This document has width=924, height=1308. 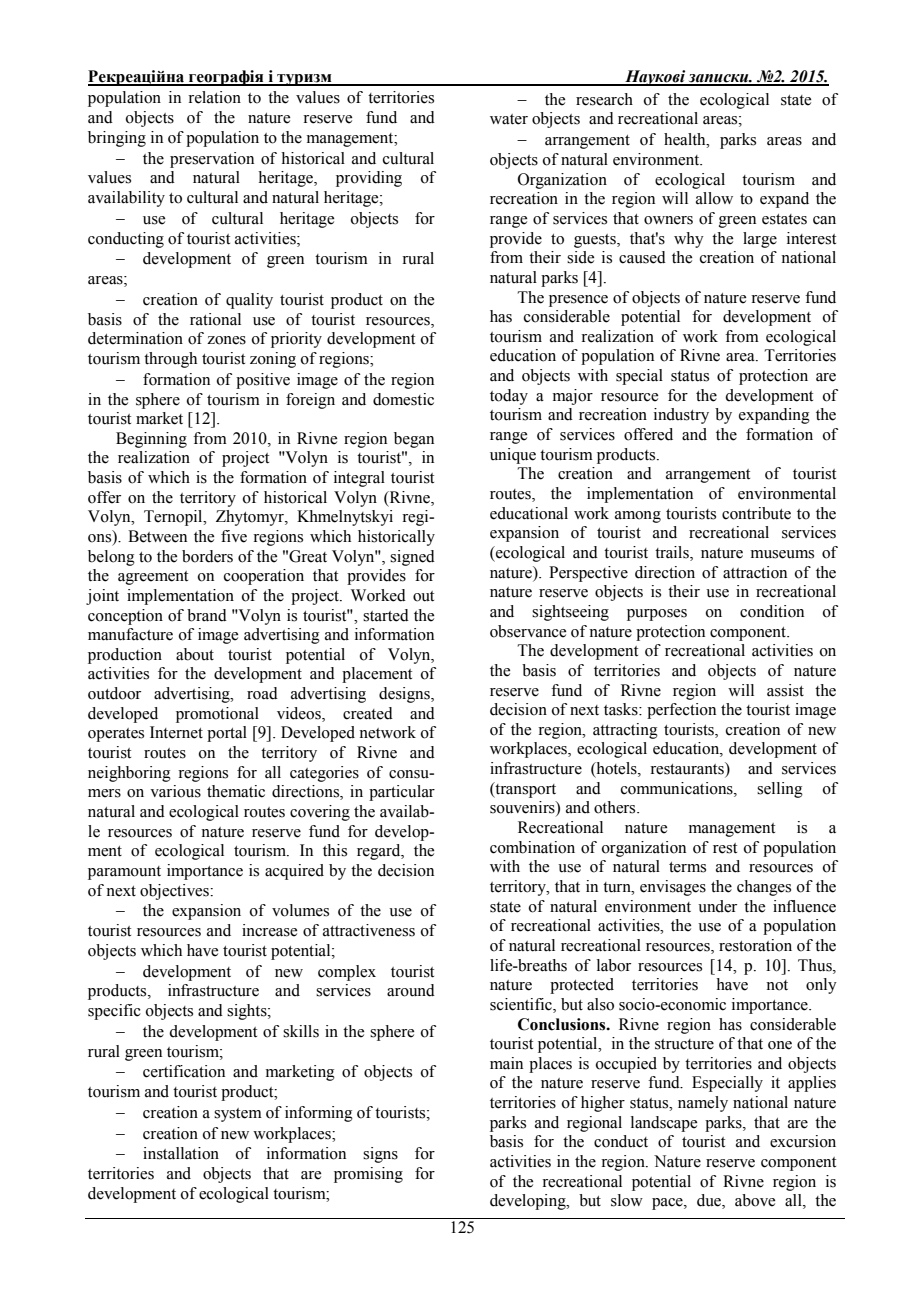 What do you see at coordinates (717, 906) in the document?
I see `under` at bounding box center [717, 906].
